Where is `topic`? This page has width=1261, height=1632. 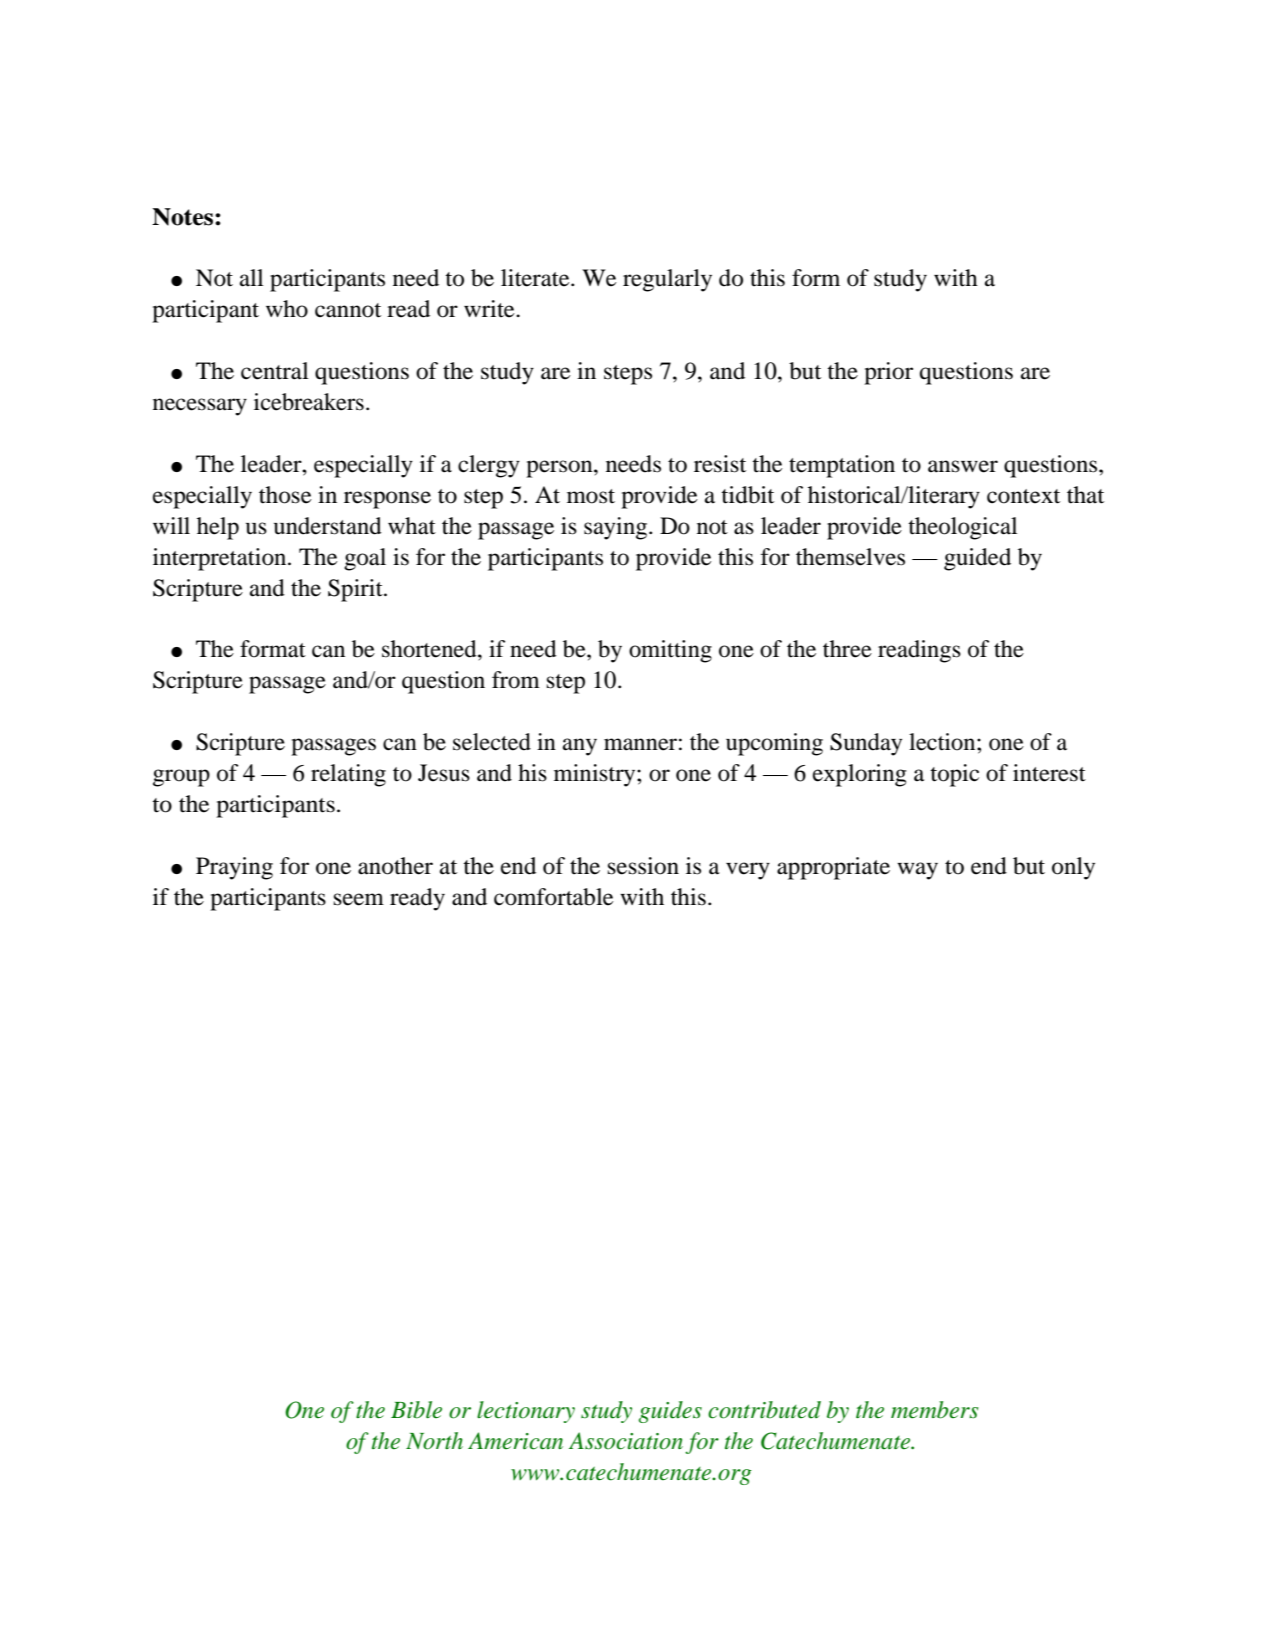 topic is located at coordinates (954, 775).
